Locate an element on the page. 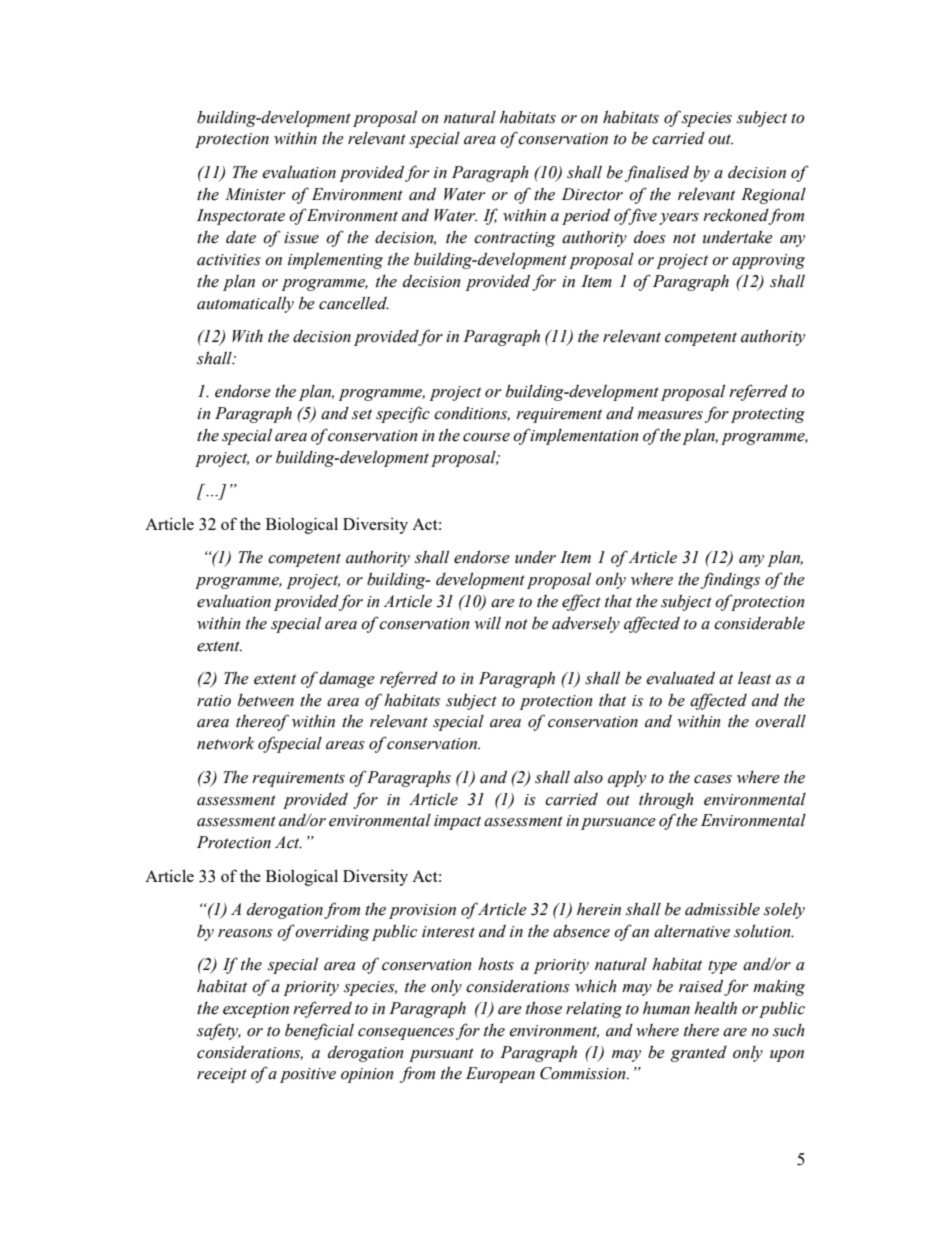 The height and width of the page is (1233, 952). European is located at coordinates (500, 1075).
